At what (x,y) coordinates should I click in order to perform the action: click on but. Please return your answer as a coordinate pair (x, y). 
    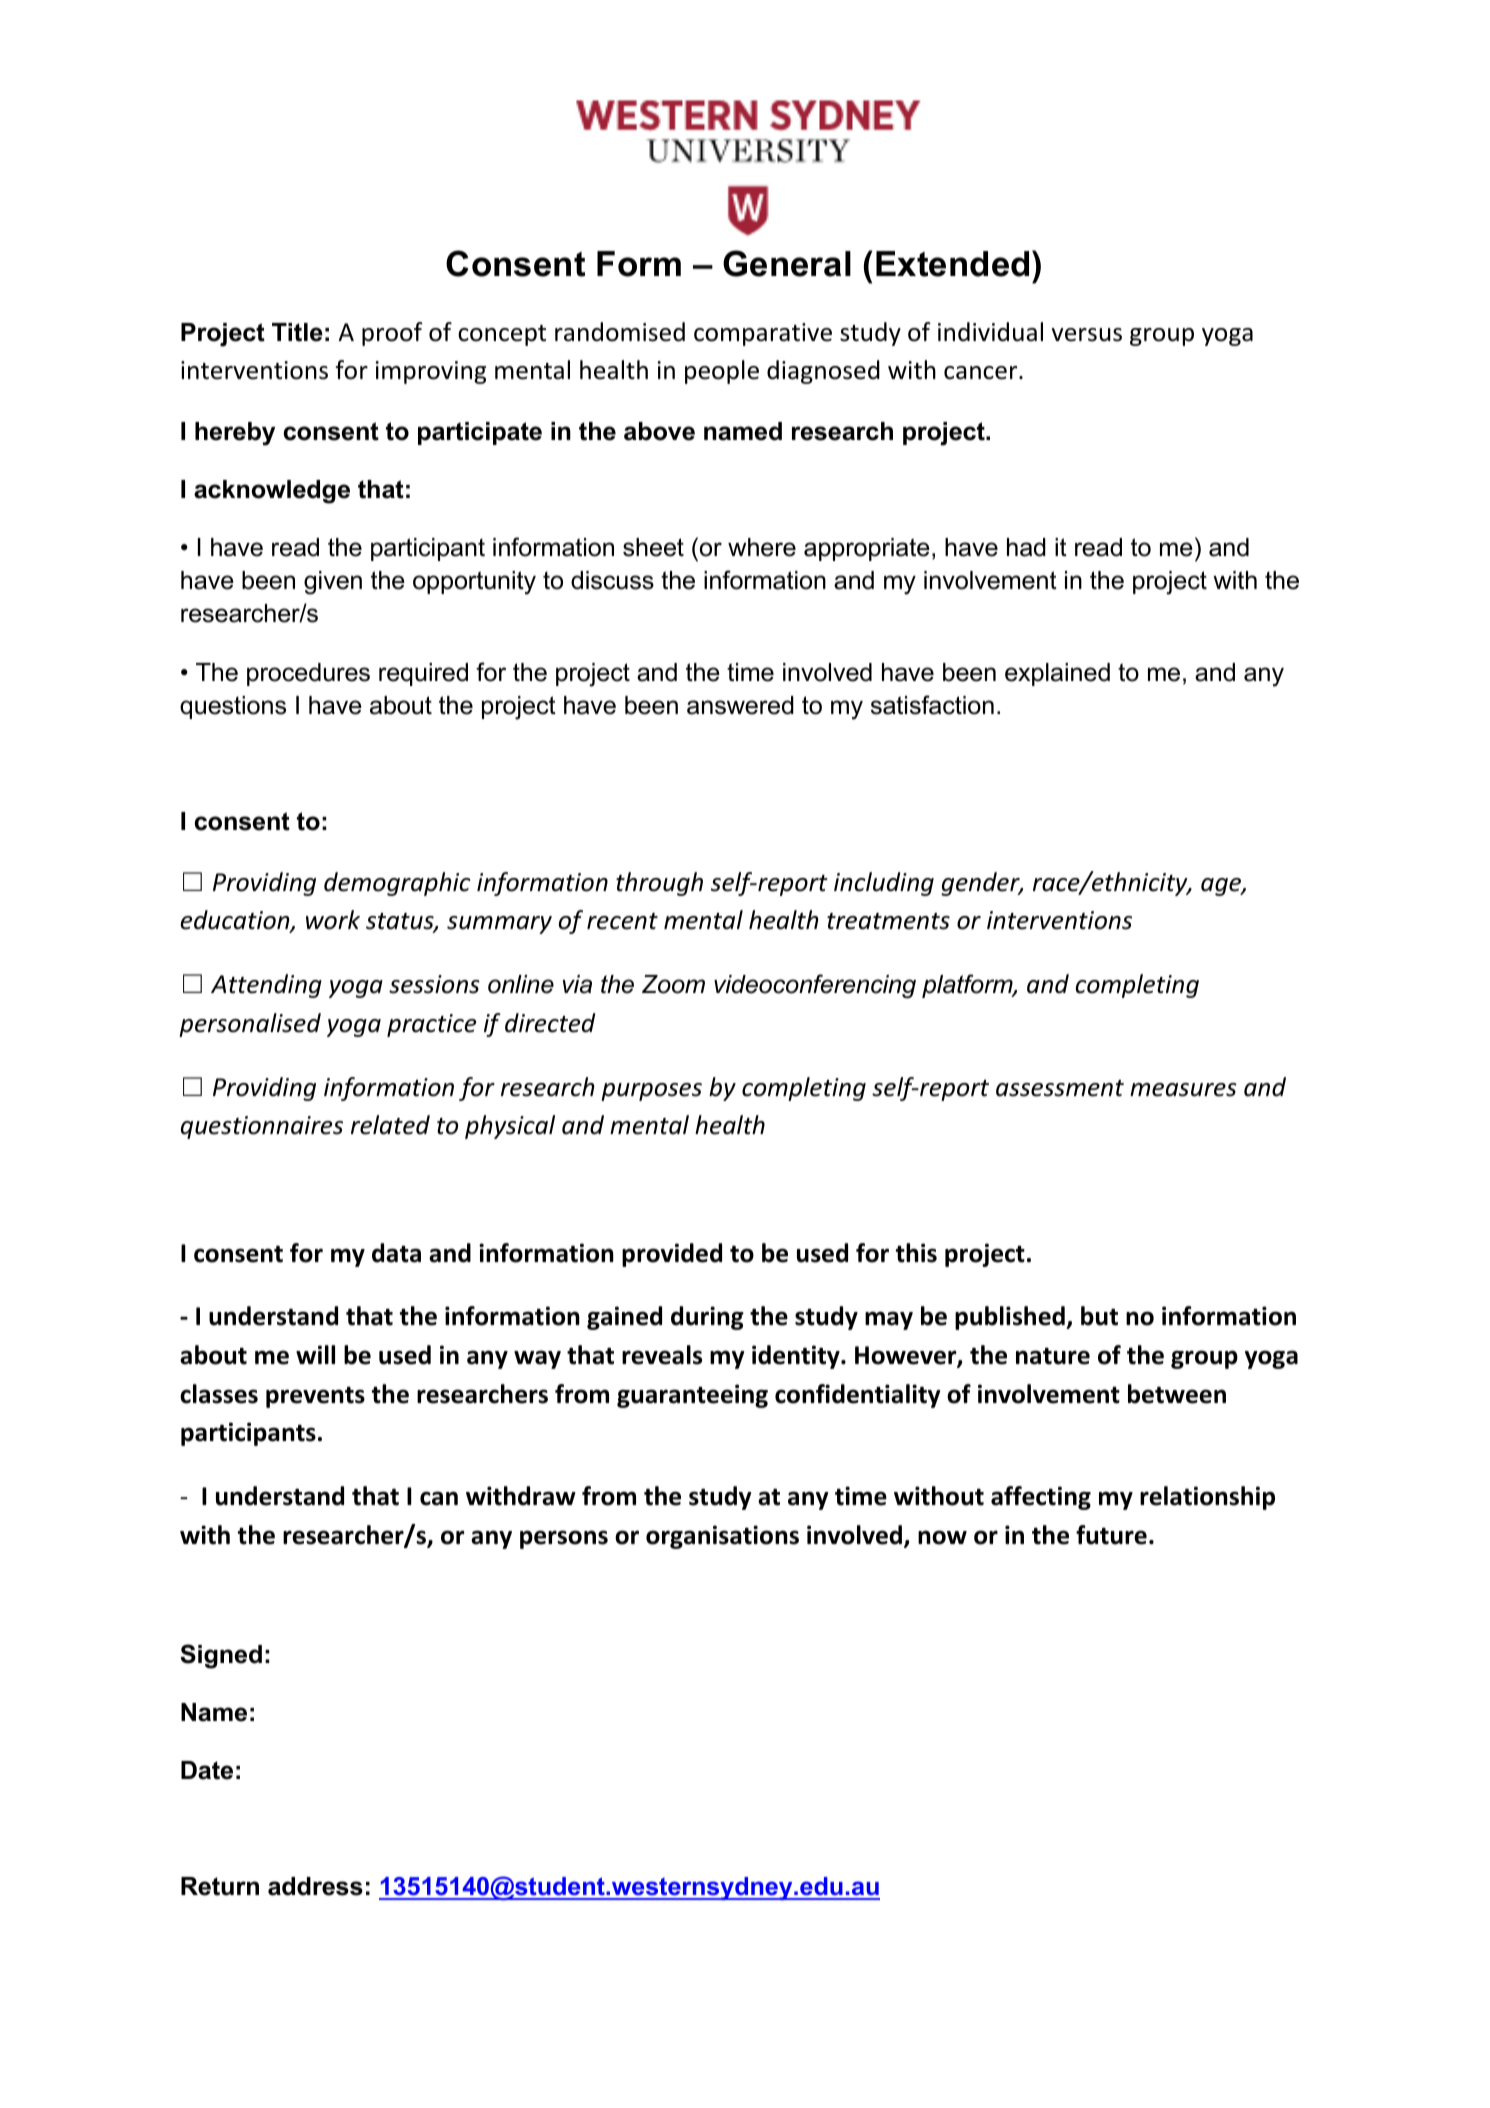
    Looking at the image, I should click on (1099, 1316).
